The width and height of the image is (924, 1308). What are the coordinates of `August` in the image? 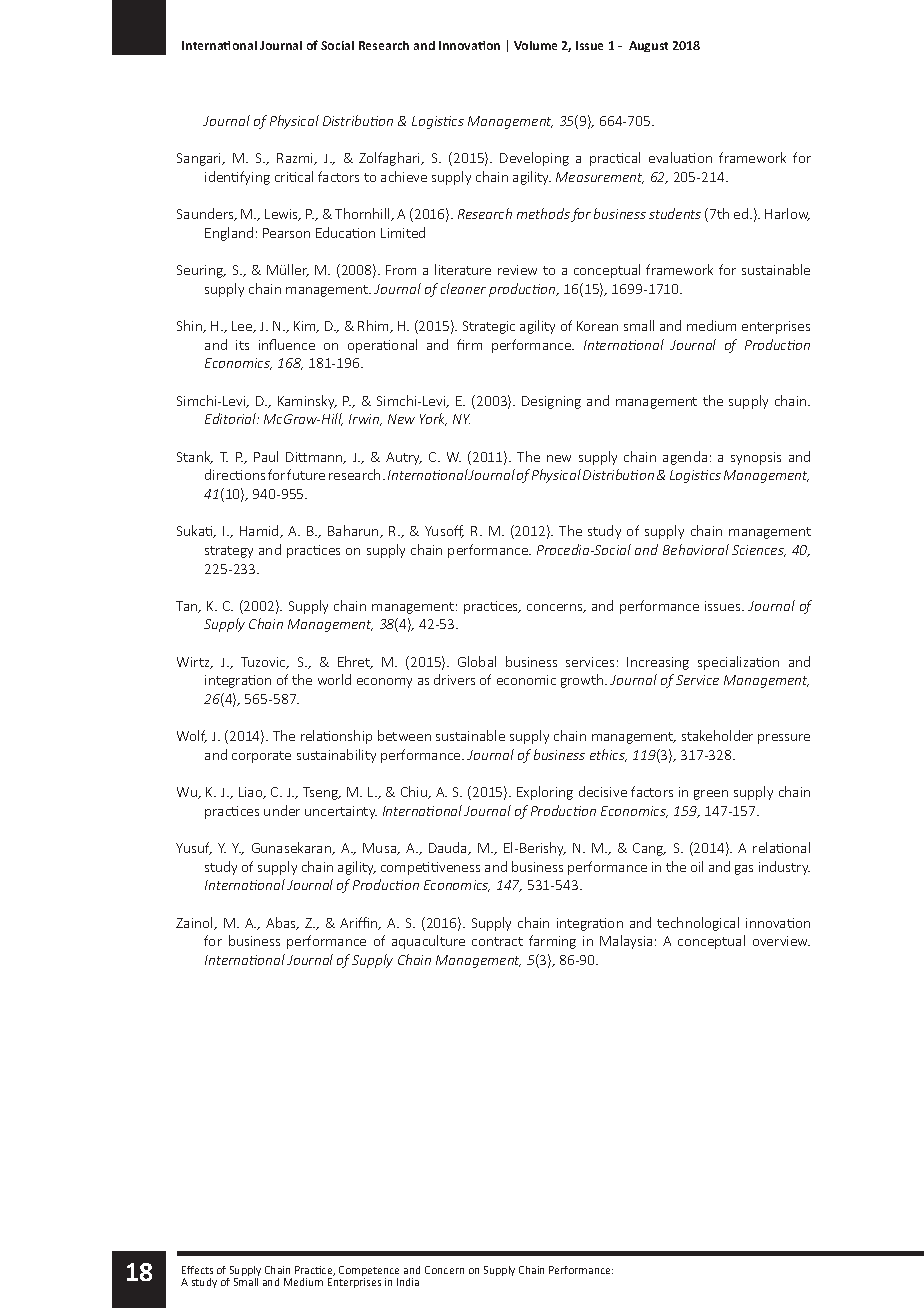 It's located at (648, 46).
